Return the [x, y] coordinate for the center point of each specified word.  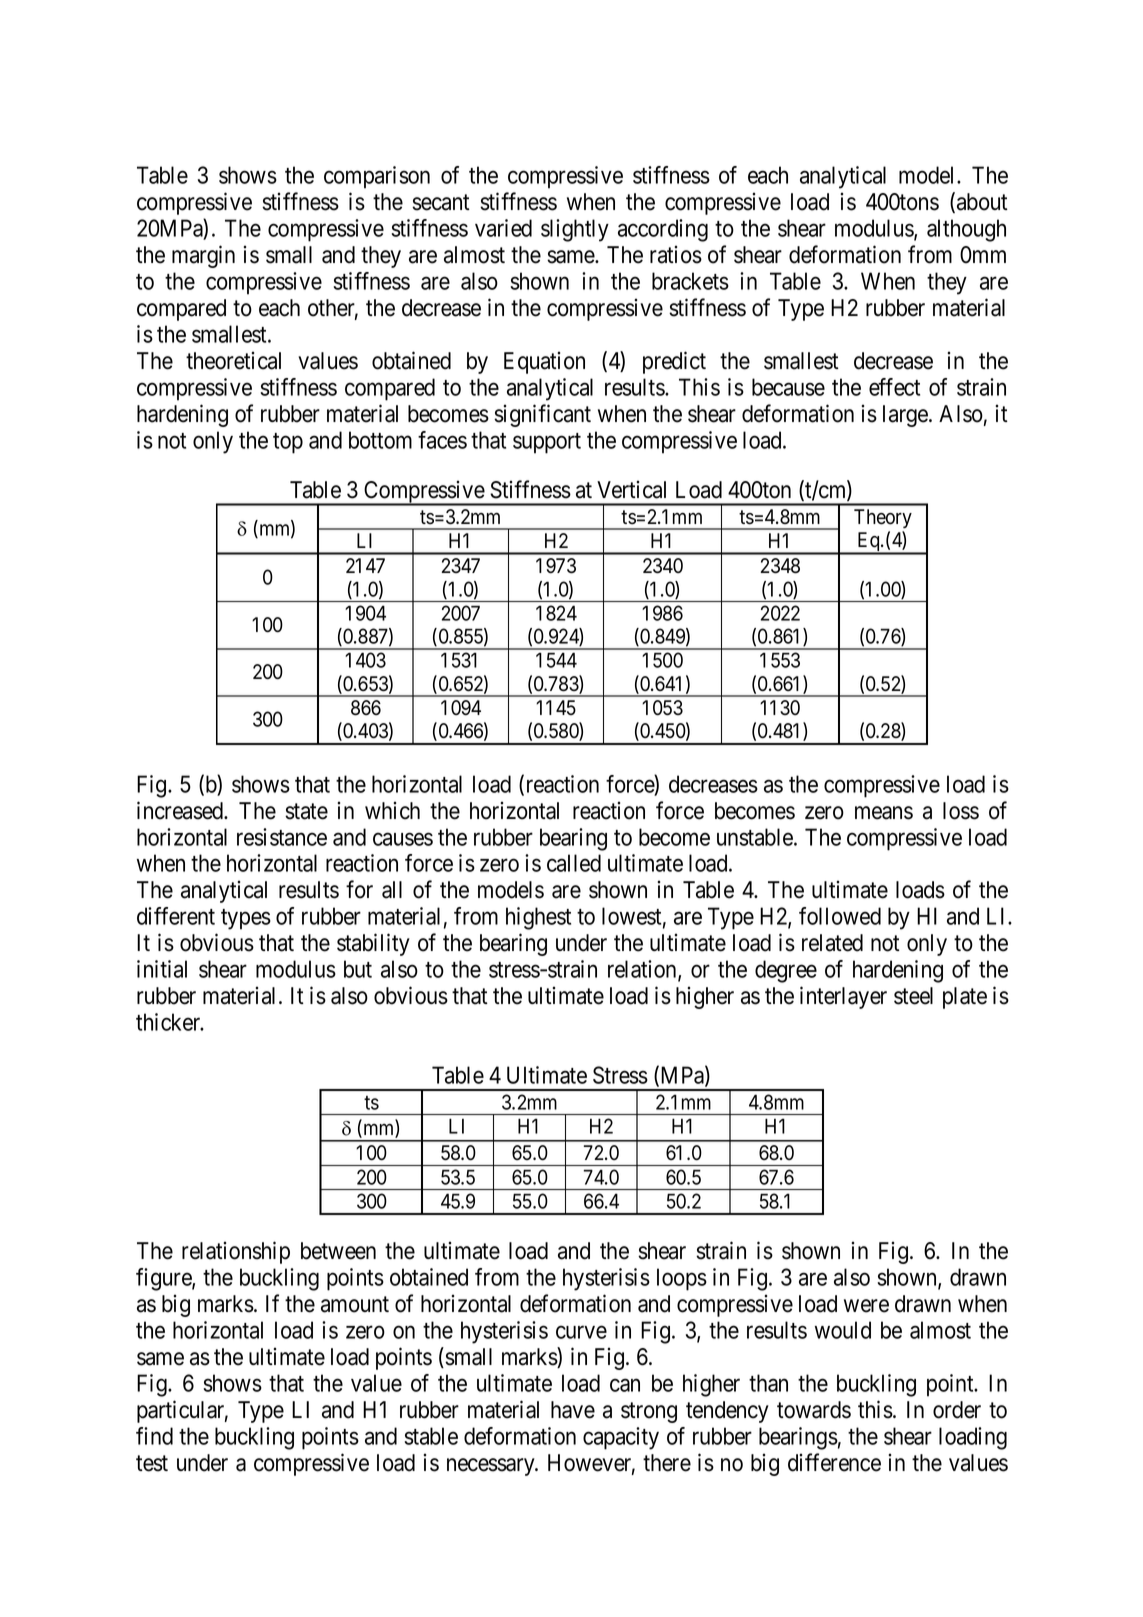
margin [203, 256]
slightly [575, 230]
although [966, 230]
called [574, 863]
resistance [282, 837]
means [884, 813]
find [154, 1436]
